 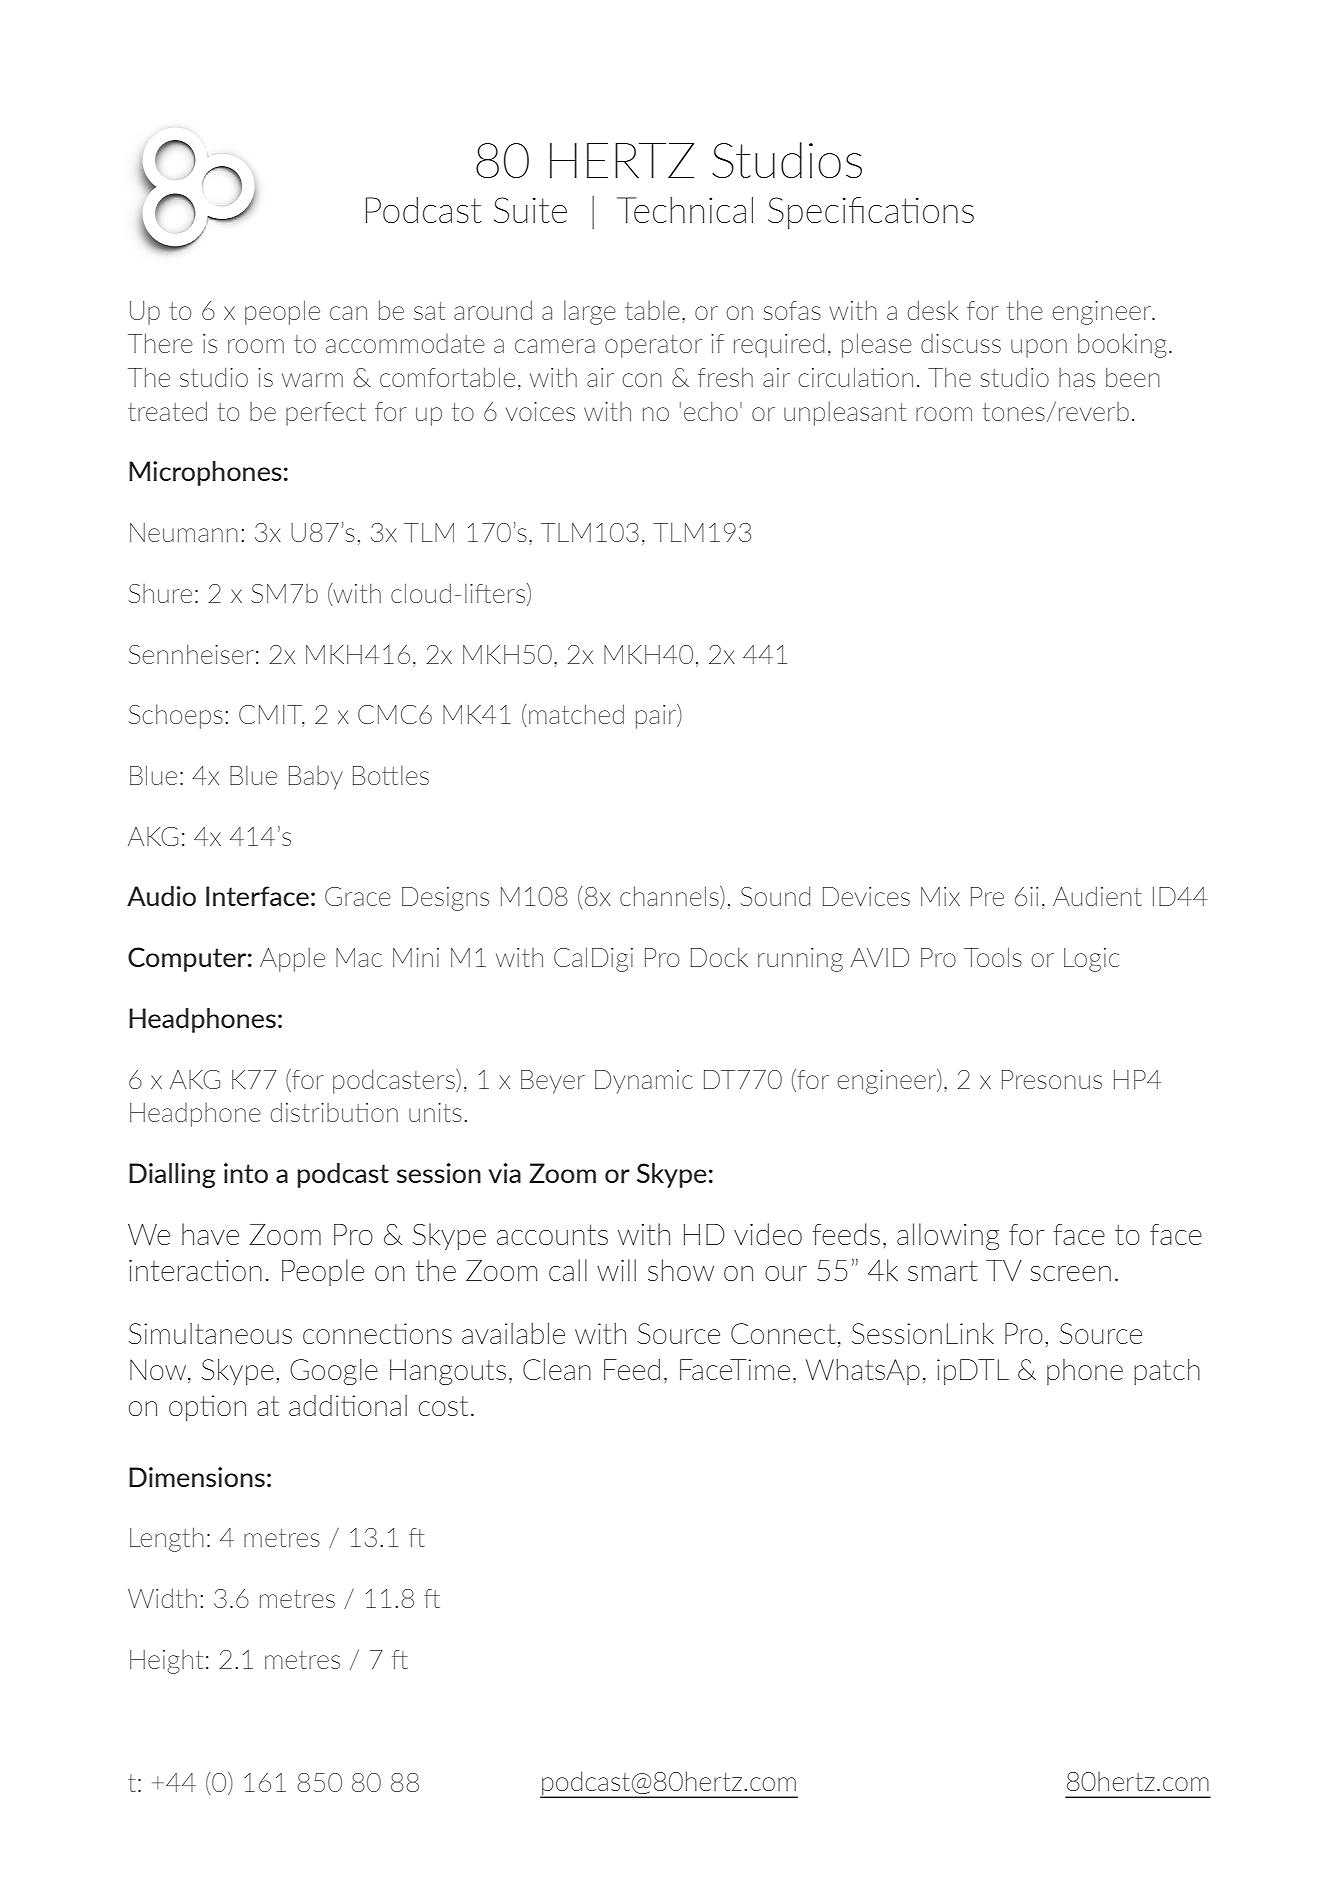 What do you see at coordinates (657, 716) in the screenshot?
I see `pair` at bounding box center [657, 716].
